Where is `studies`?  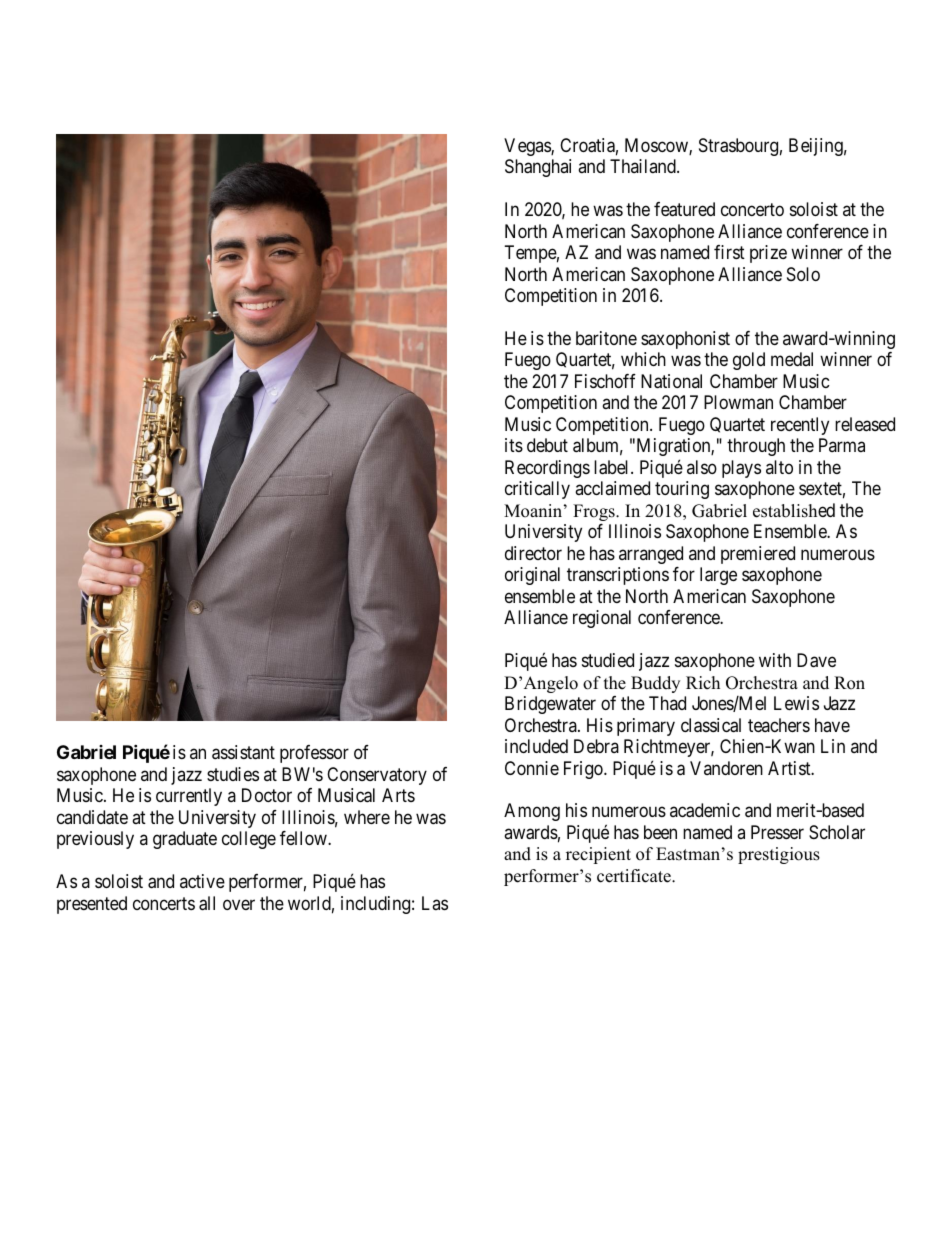 studies is located at coordinates (233, 774).
